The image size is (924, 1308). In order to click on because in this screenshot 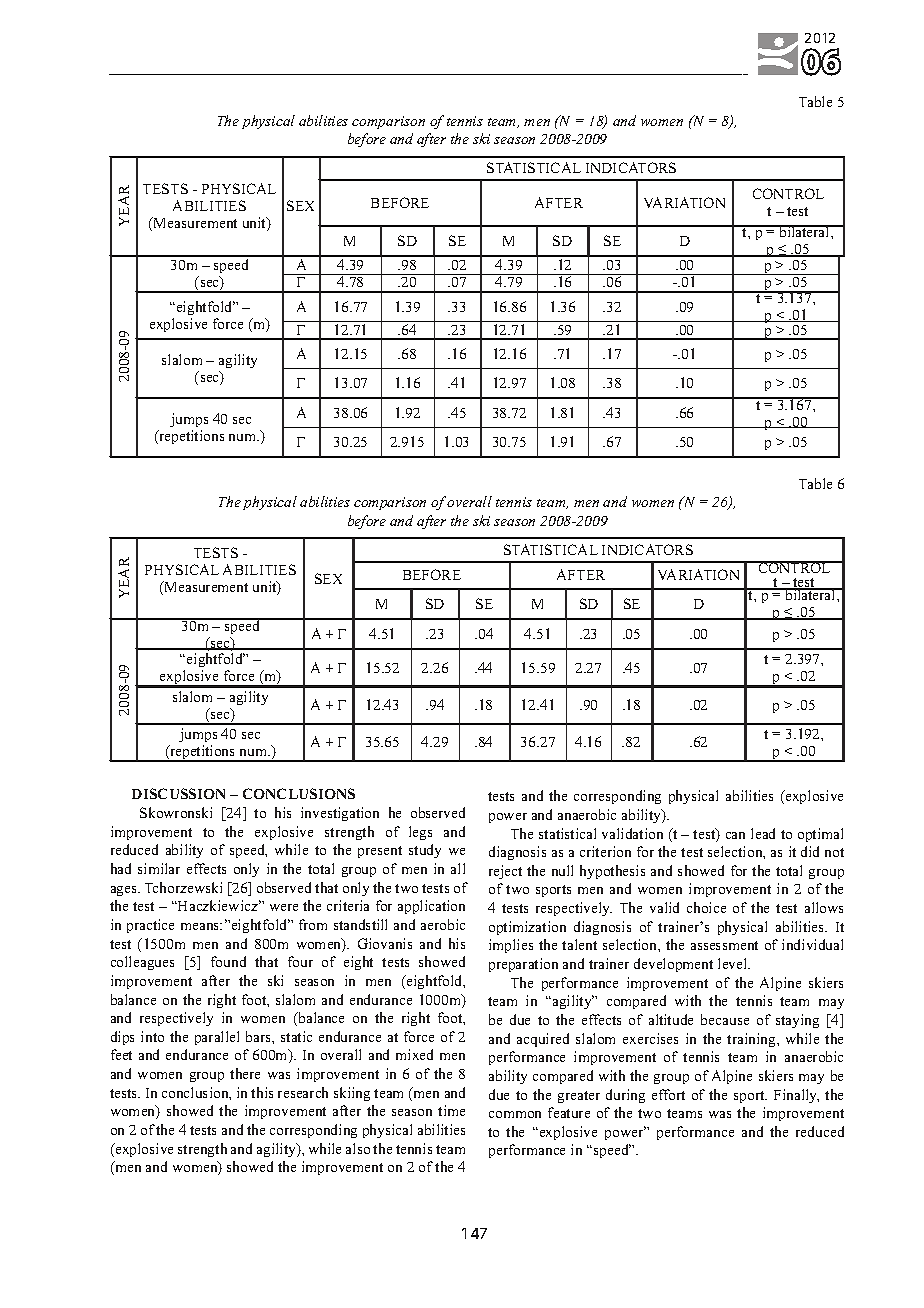, I will do `click(725, 1019)`.
